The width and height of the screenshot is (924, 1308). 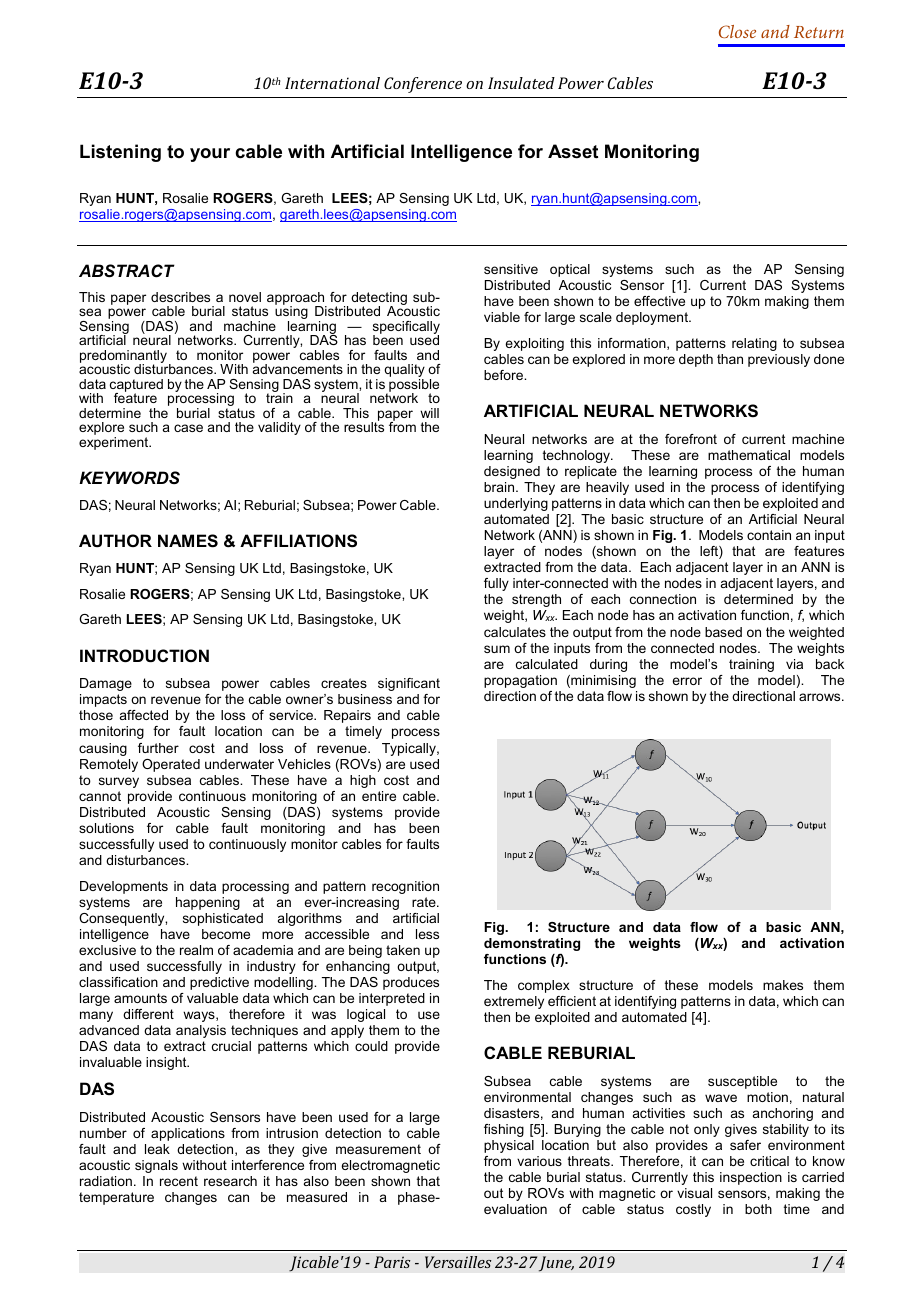 What do you see at coordinates (754, 344) in the screenshot?
I see `relating` at bounding box center [754, 344].
